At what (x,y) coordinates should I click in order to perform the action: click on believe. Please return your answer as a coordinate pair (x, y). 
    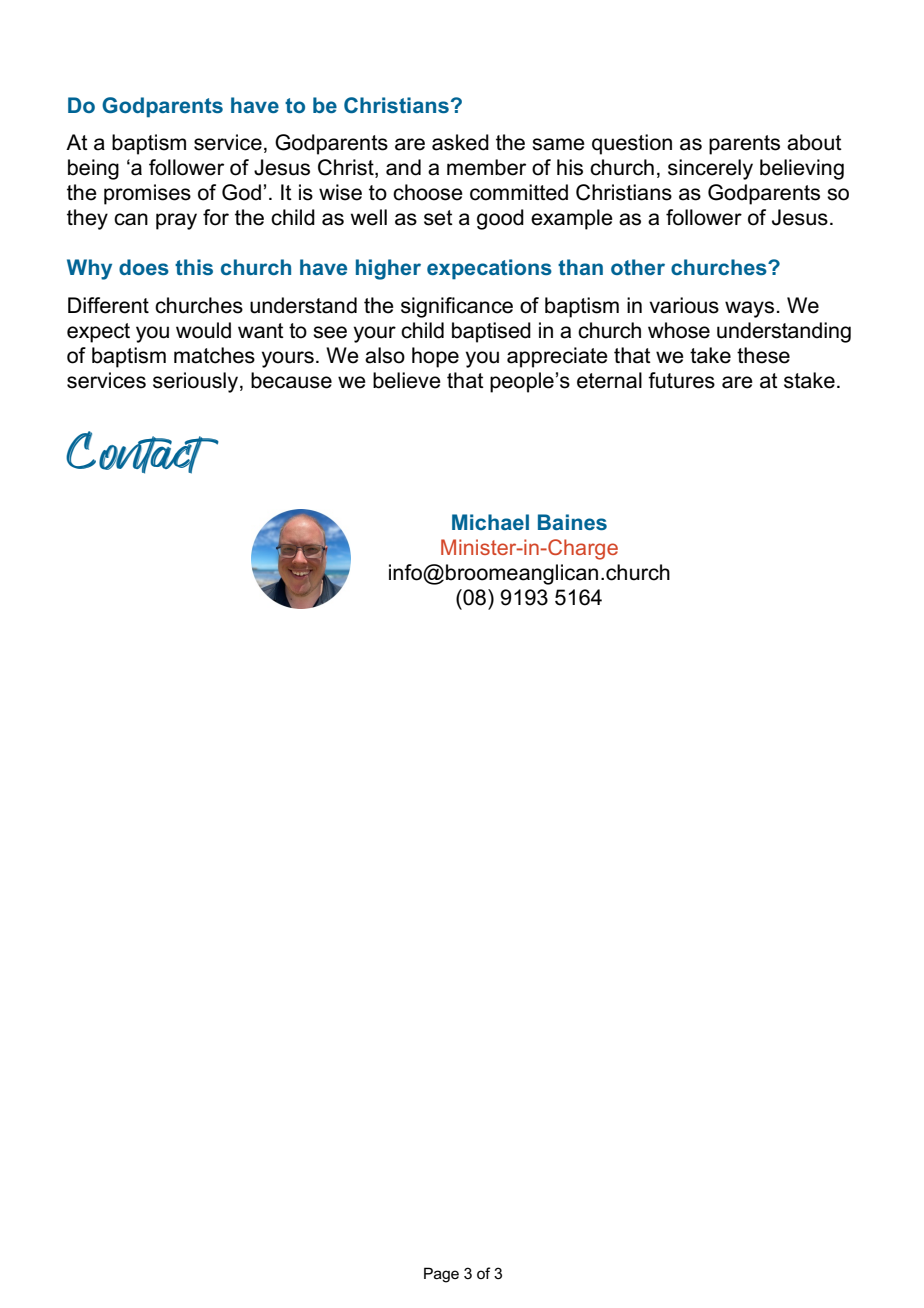
    Looking at the image, I should click on (407, 380).
